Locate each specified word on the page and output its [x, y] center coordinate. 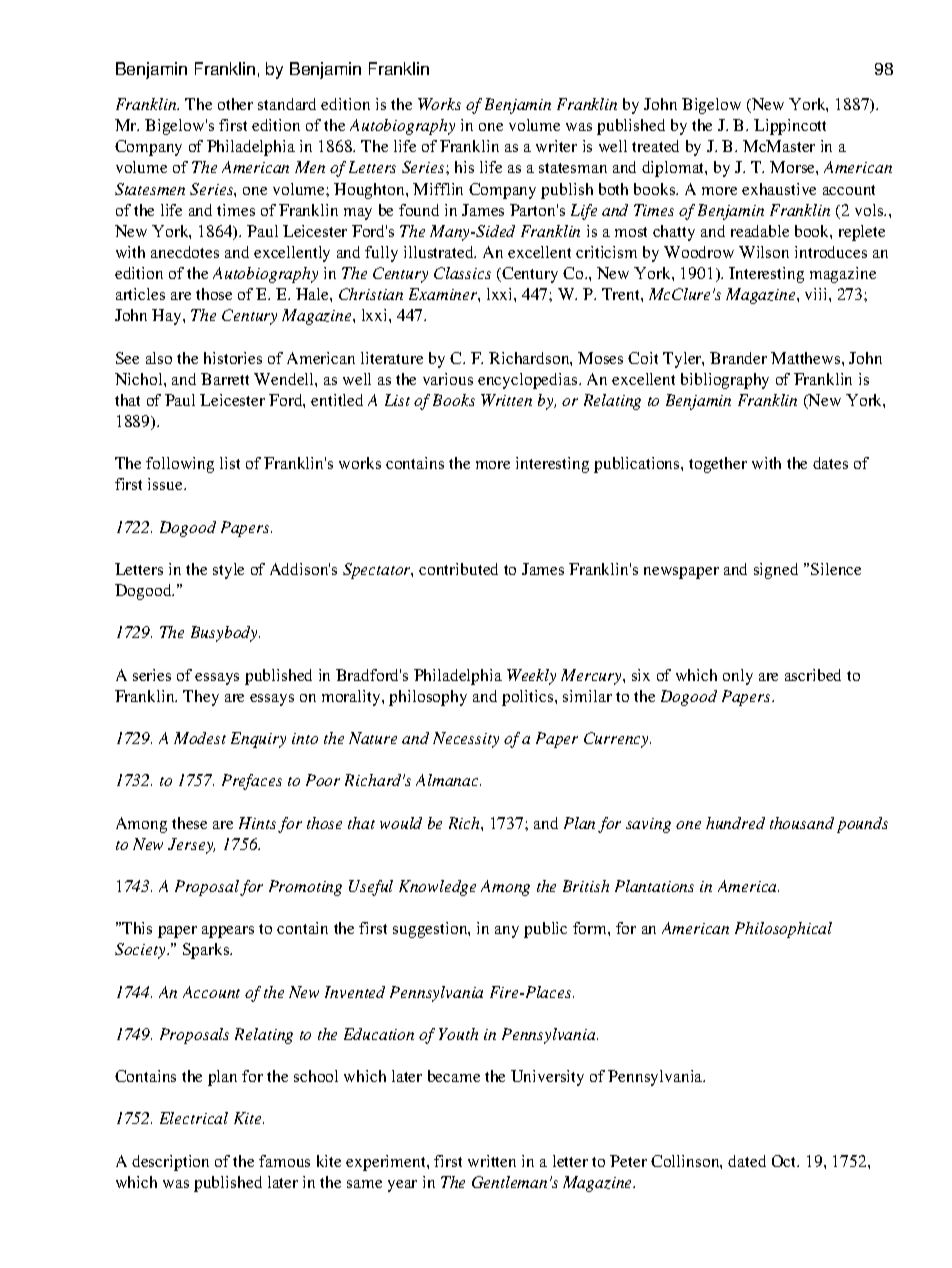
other [235, 104]
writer [556, 146]
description [170, 1163]
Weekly [531, 677]
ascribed [813, 675]
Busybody [225, 634]
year [402, 1186]
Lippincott [790, 127]
